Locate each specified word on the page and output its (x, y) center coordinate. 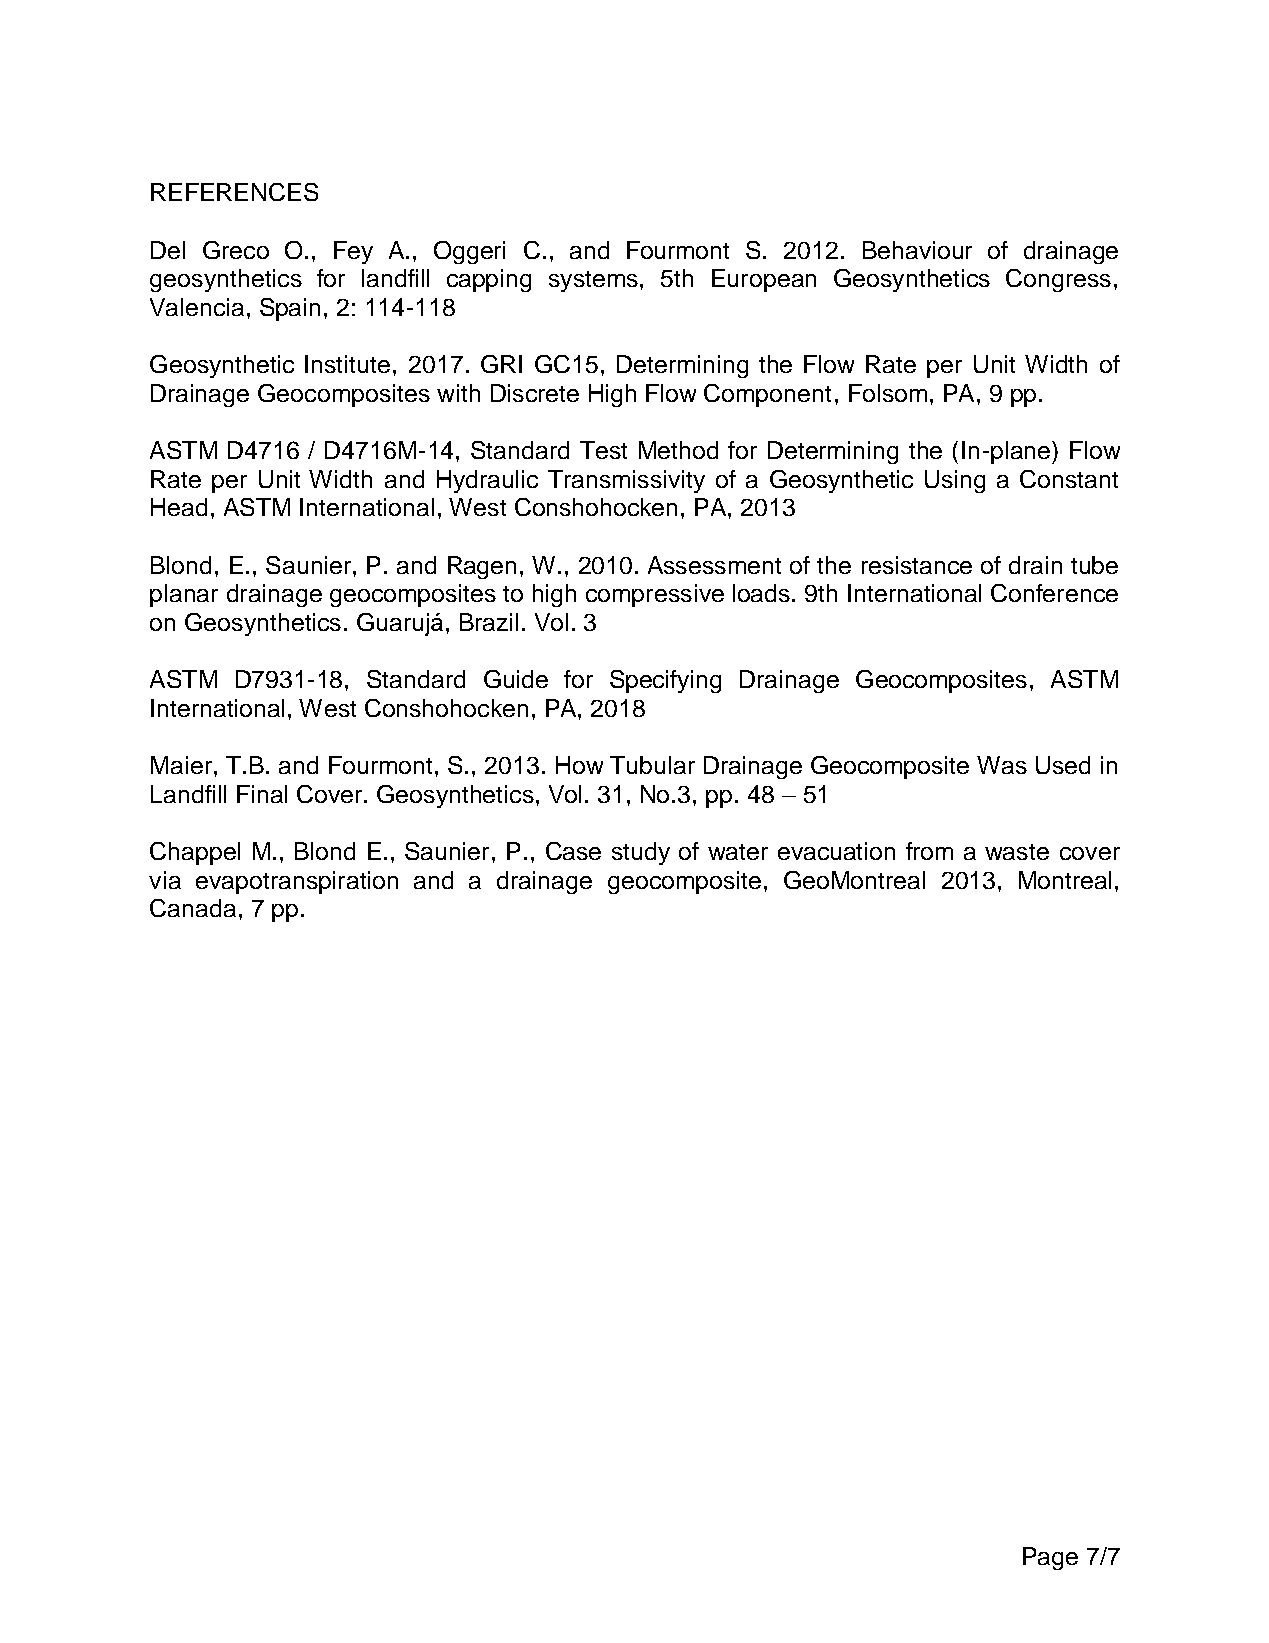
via (165, 880)
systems (593, 281)
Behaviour (917, 250)
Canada (193, 908)
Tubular (652, 765)
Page (1050, 1558)
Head (179, 507)
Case (573, 851)
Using (955, 481)
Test (603, 450)
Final (262, 794)
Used (1063, 765)
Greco (236, 250)
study (641, 853)
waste (1017, 852)
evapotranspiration (297, 882)
